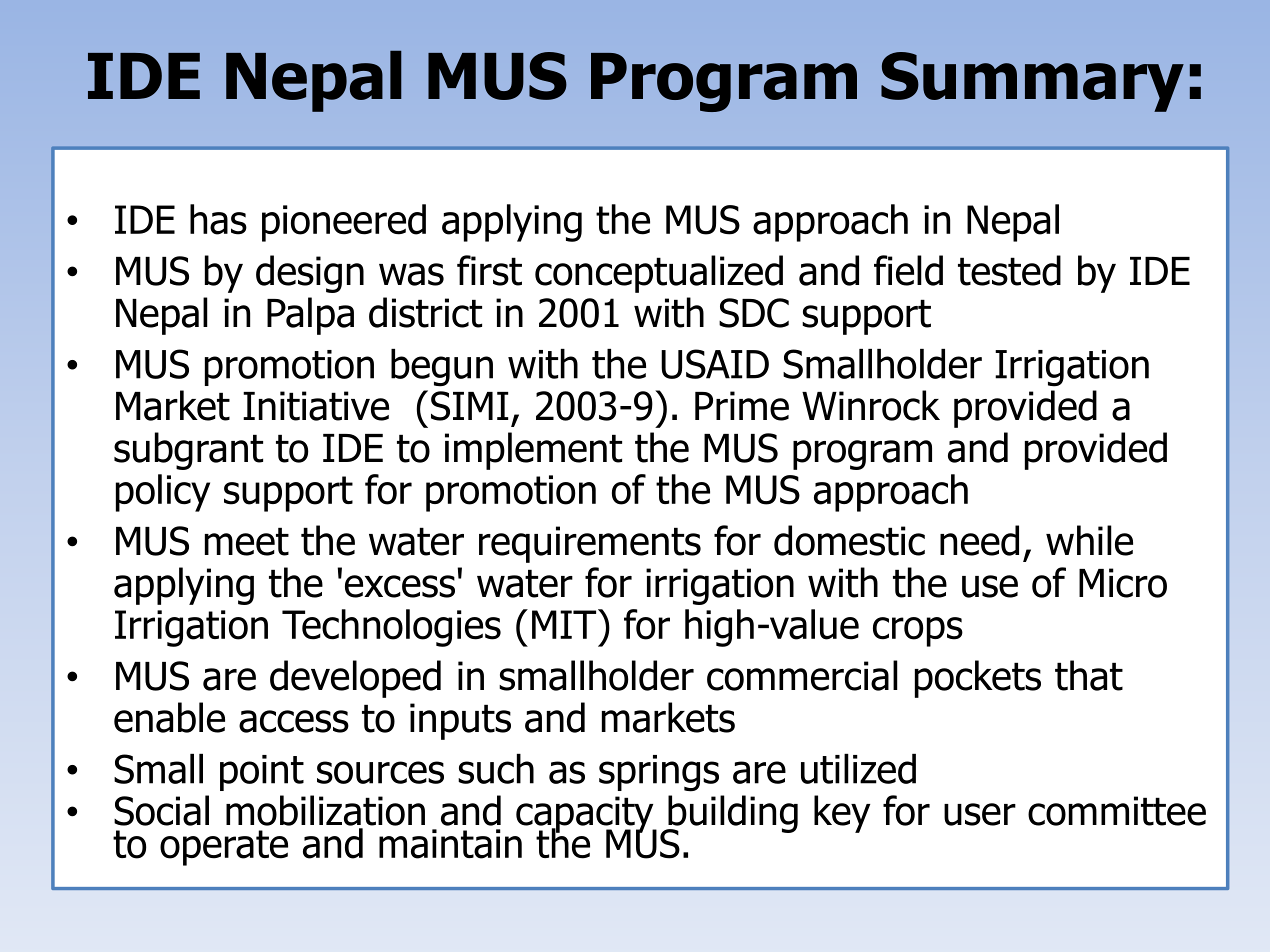 Image resolution: width=1270 pixels, height=952 pixels. What do you see at coordinates (908, 270) in the screenshot?
I see `field` at bounding box center [908, 270].
